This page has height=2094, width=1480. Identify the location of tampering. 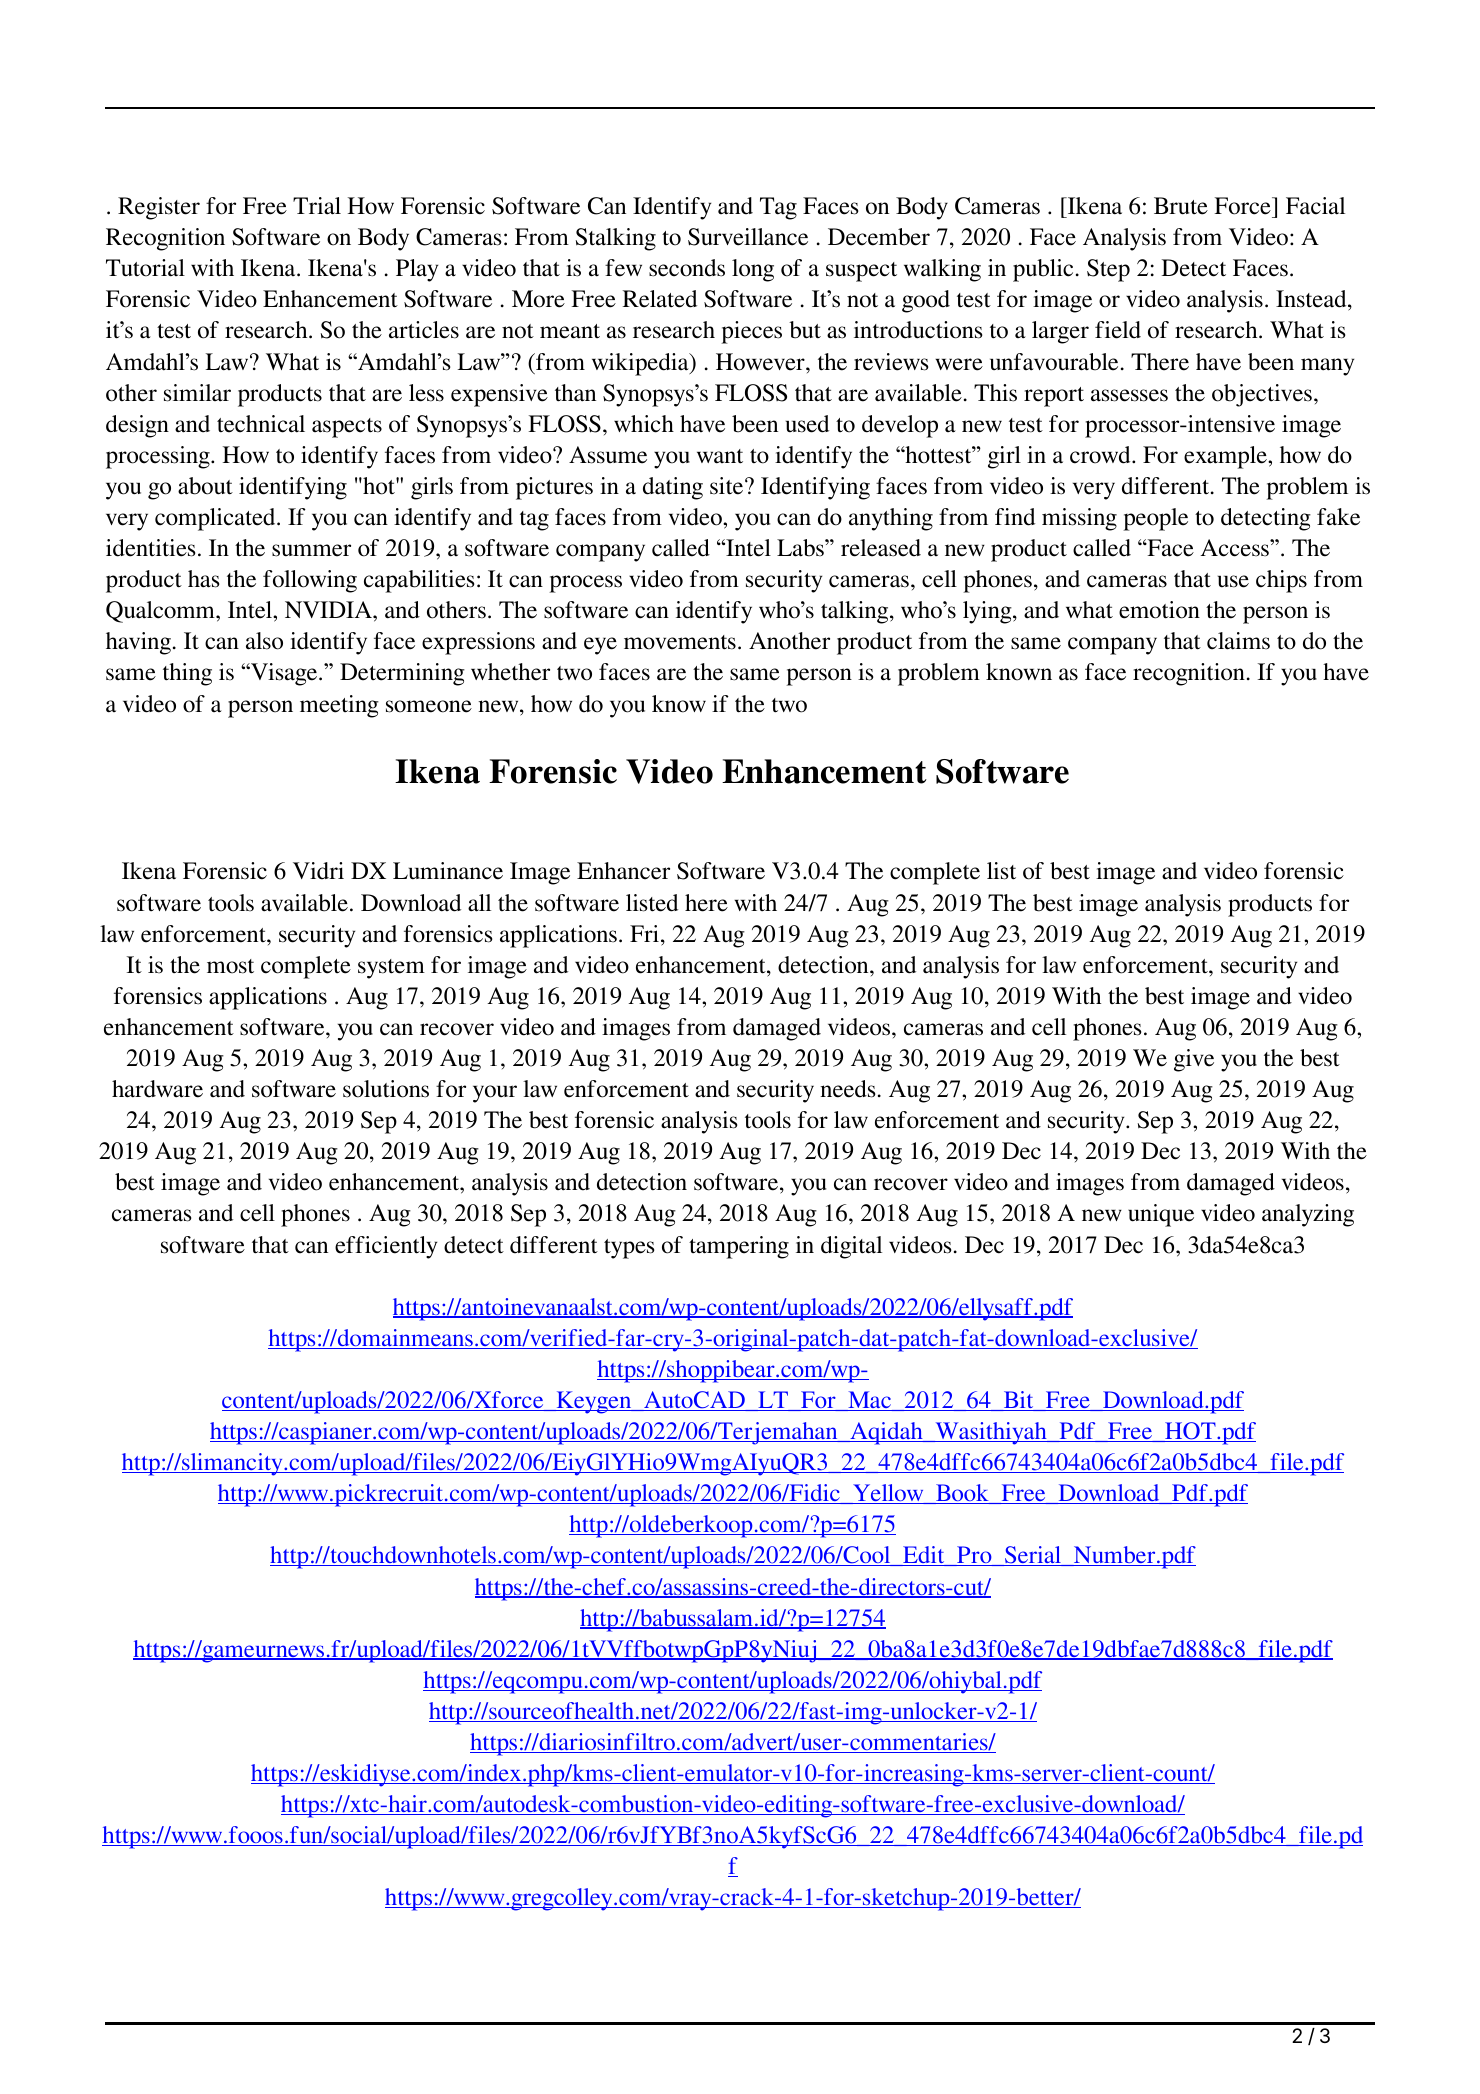
(739, 1247).
